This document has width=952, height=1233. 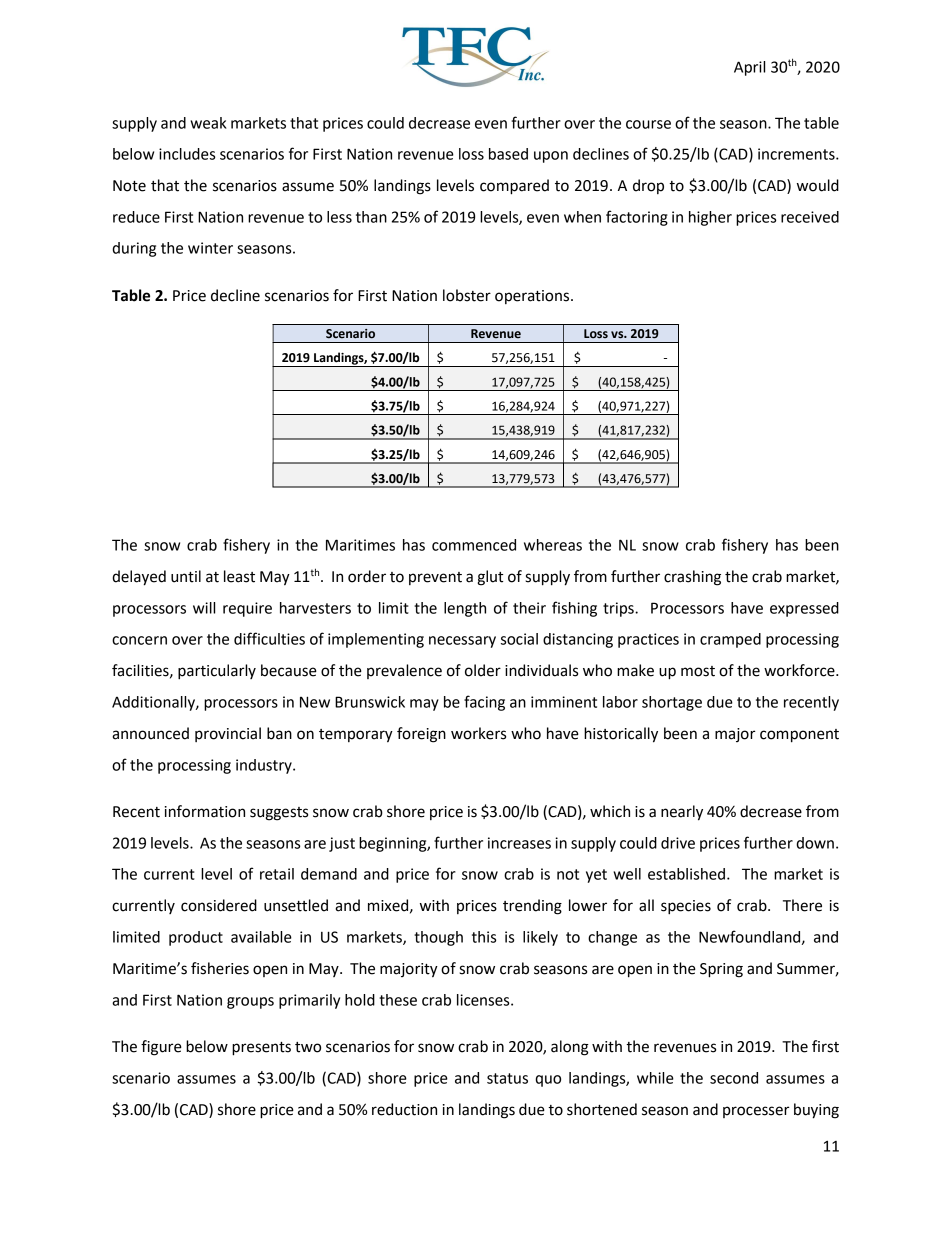 What do you see at coordinates (519, 843) in the document?
I see `increases` at bounding box center [519, 843].
